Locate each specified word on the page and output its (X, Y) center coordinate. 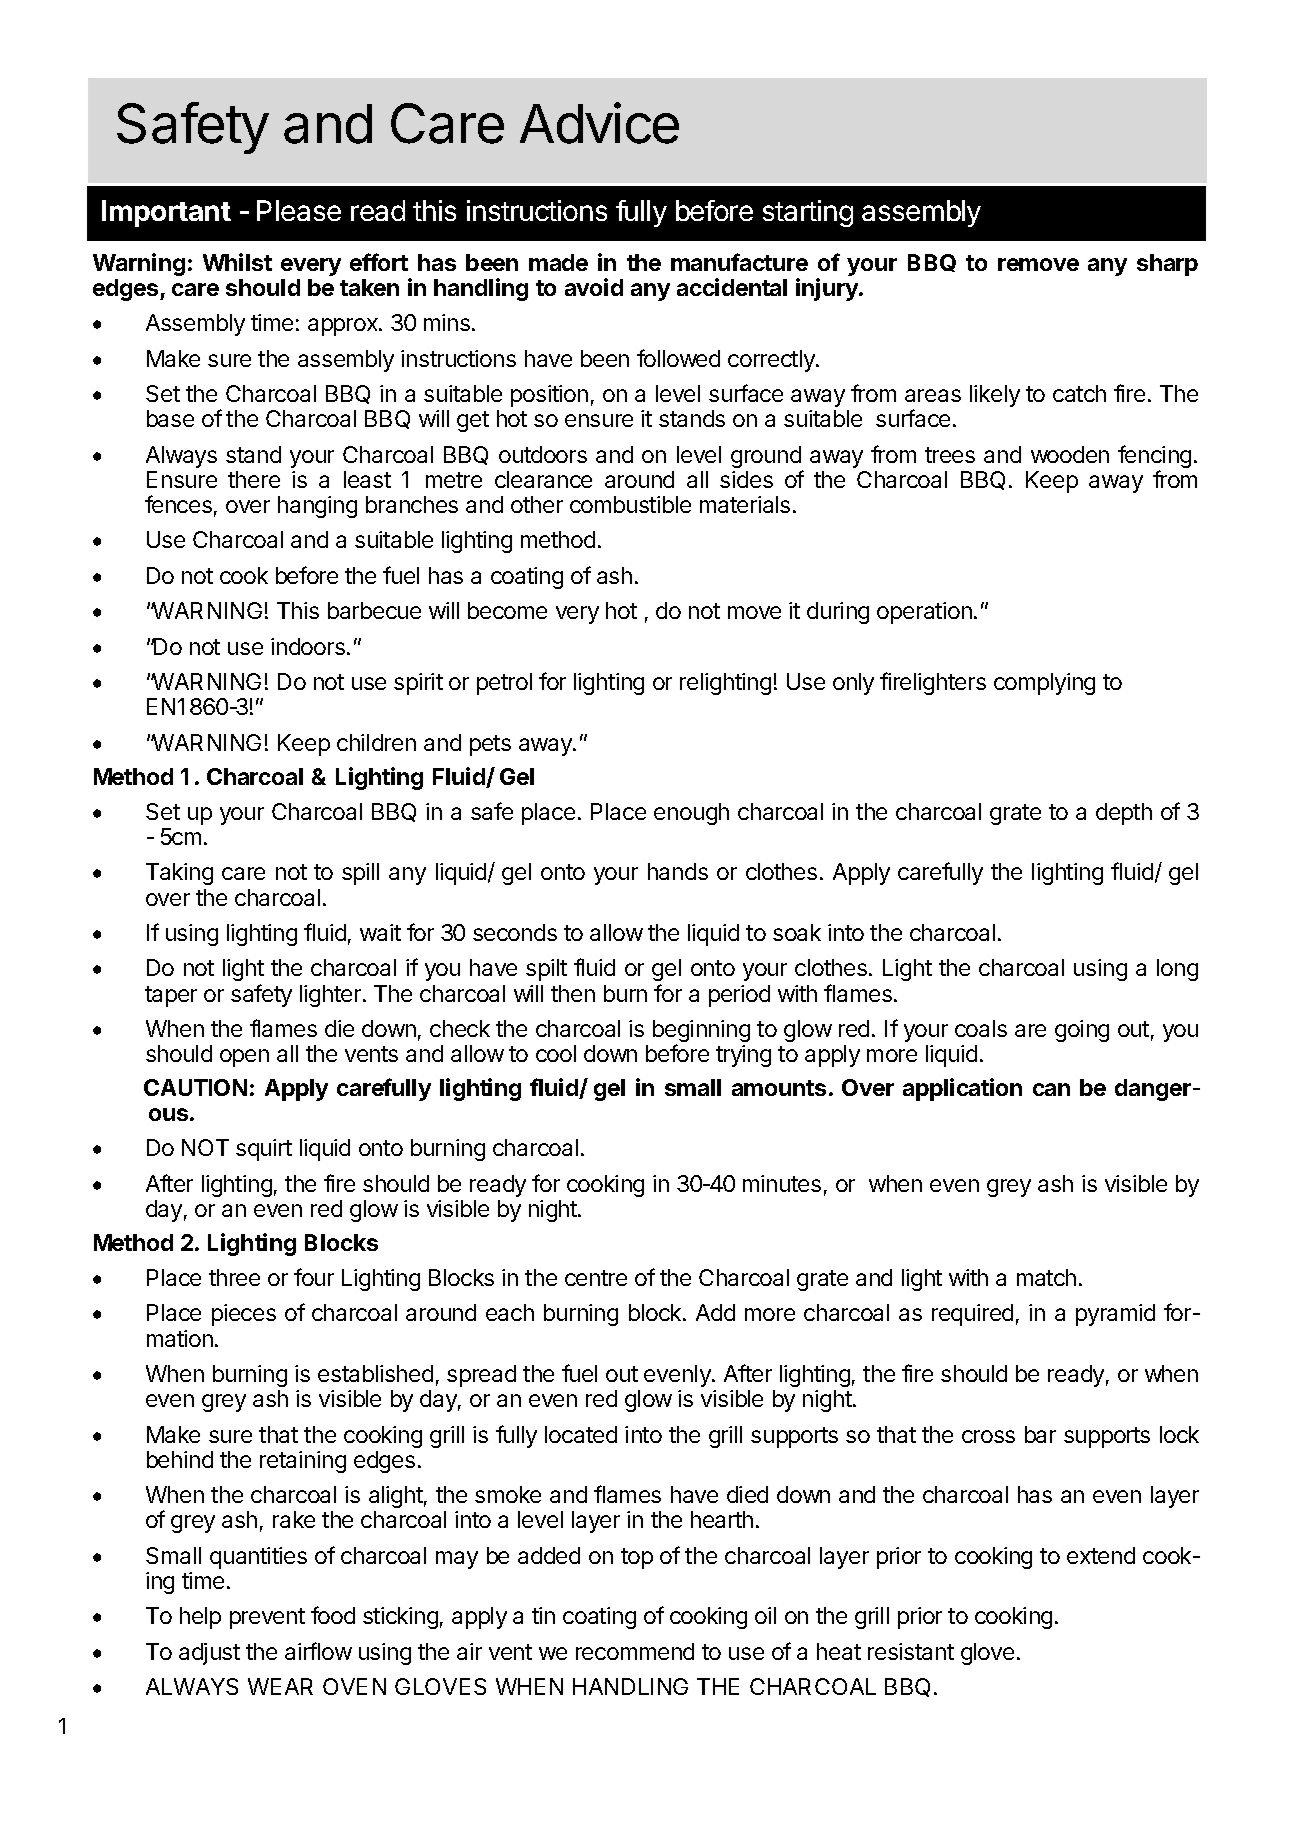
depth (1124, 814)
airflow (318, 1651)
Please (299, 210)
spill (360, 874)
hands (678, 871)
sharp (1167, 265)
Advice (599, 123)
